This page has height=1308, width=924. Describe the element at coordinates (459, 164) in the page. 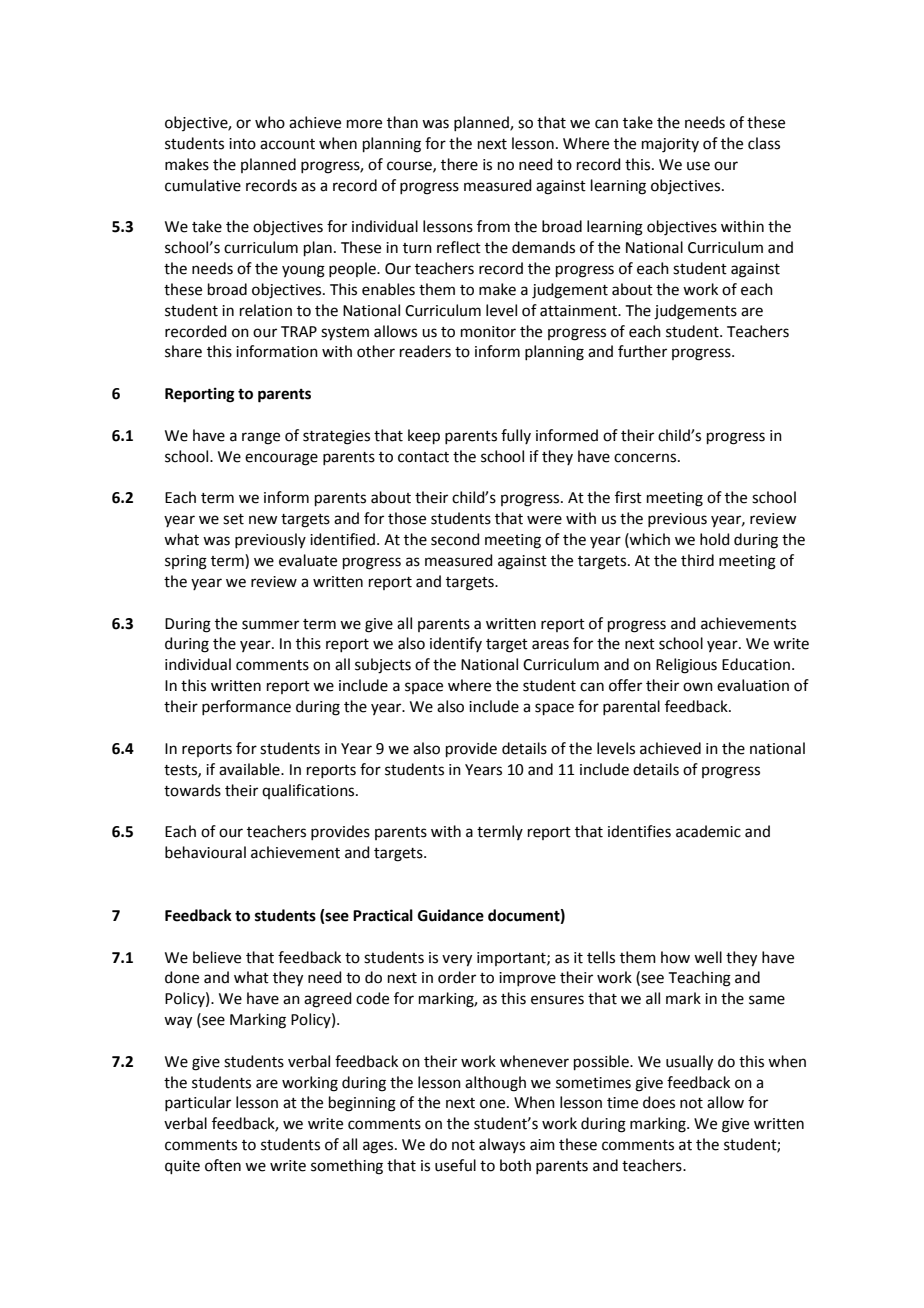

I see `there` at that location.
